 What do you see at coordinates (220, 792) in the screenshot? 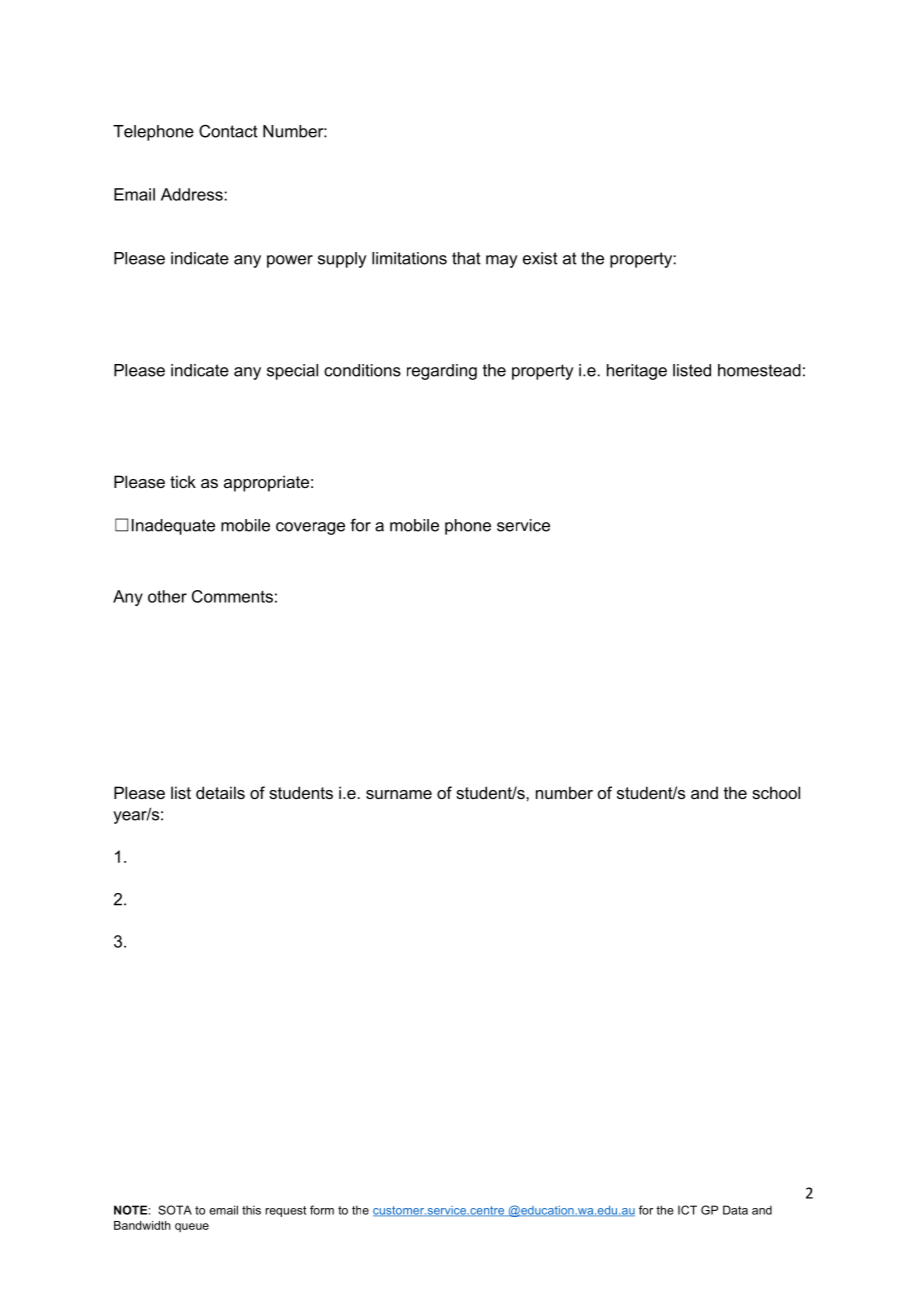
I see `details` at bounding box center [220, 792].
